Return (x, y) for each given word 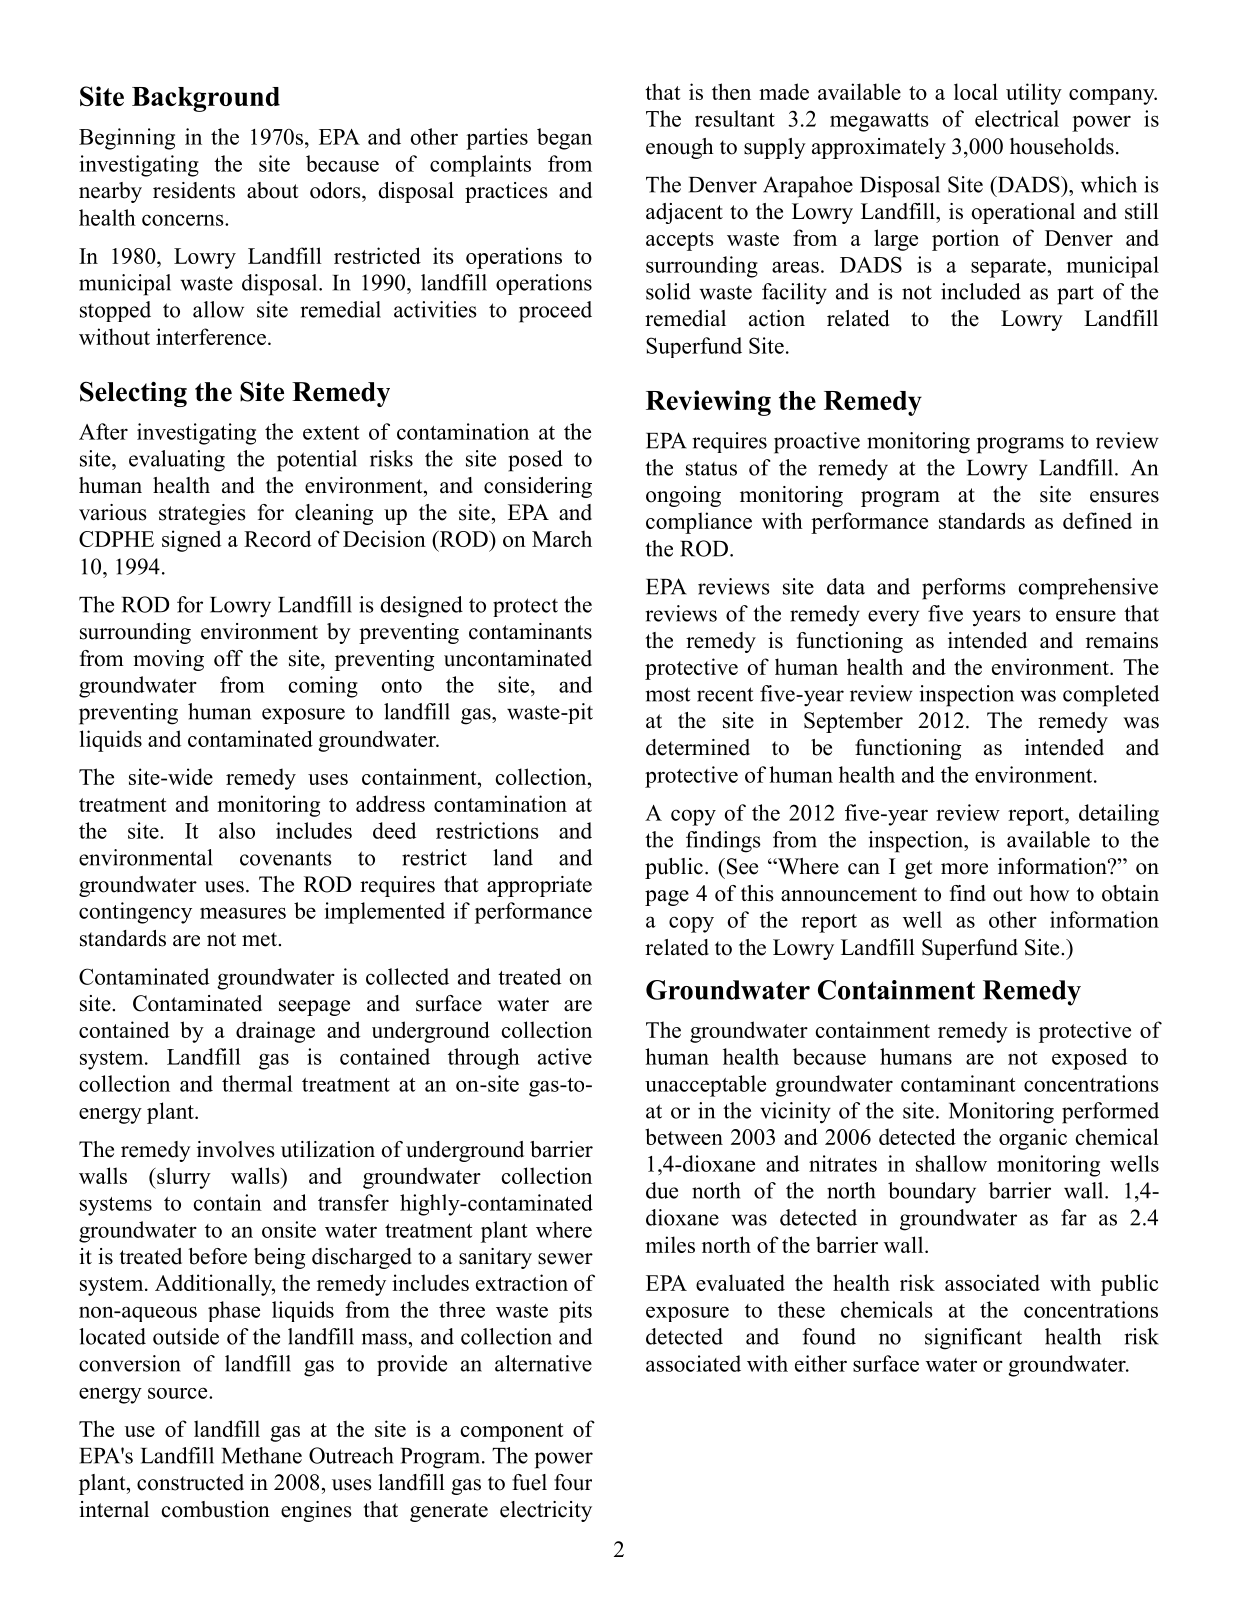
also (237, 830)
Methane (262, 1455)
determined (698, 747)
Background (206, 99)
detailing (1119, 815)
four (573, 1482)
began (564, 139)
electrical (1017, 118)
